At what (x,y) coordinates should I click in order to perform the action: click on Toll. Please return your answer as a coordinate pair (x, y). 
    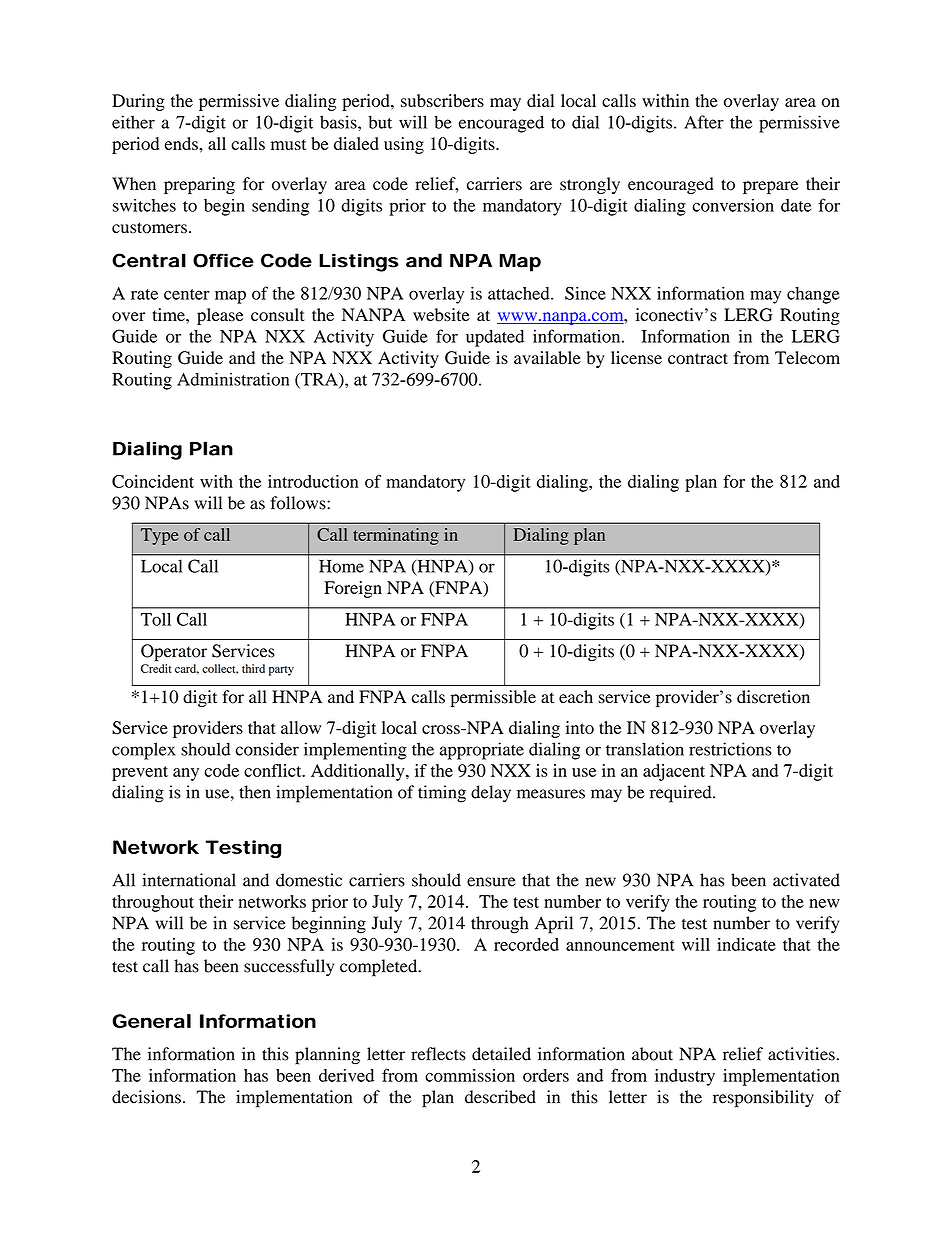
    Looking at the image, I should click on (156, 619).
